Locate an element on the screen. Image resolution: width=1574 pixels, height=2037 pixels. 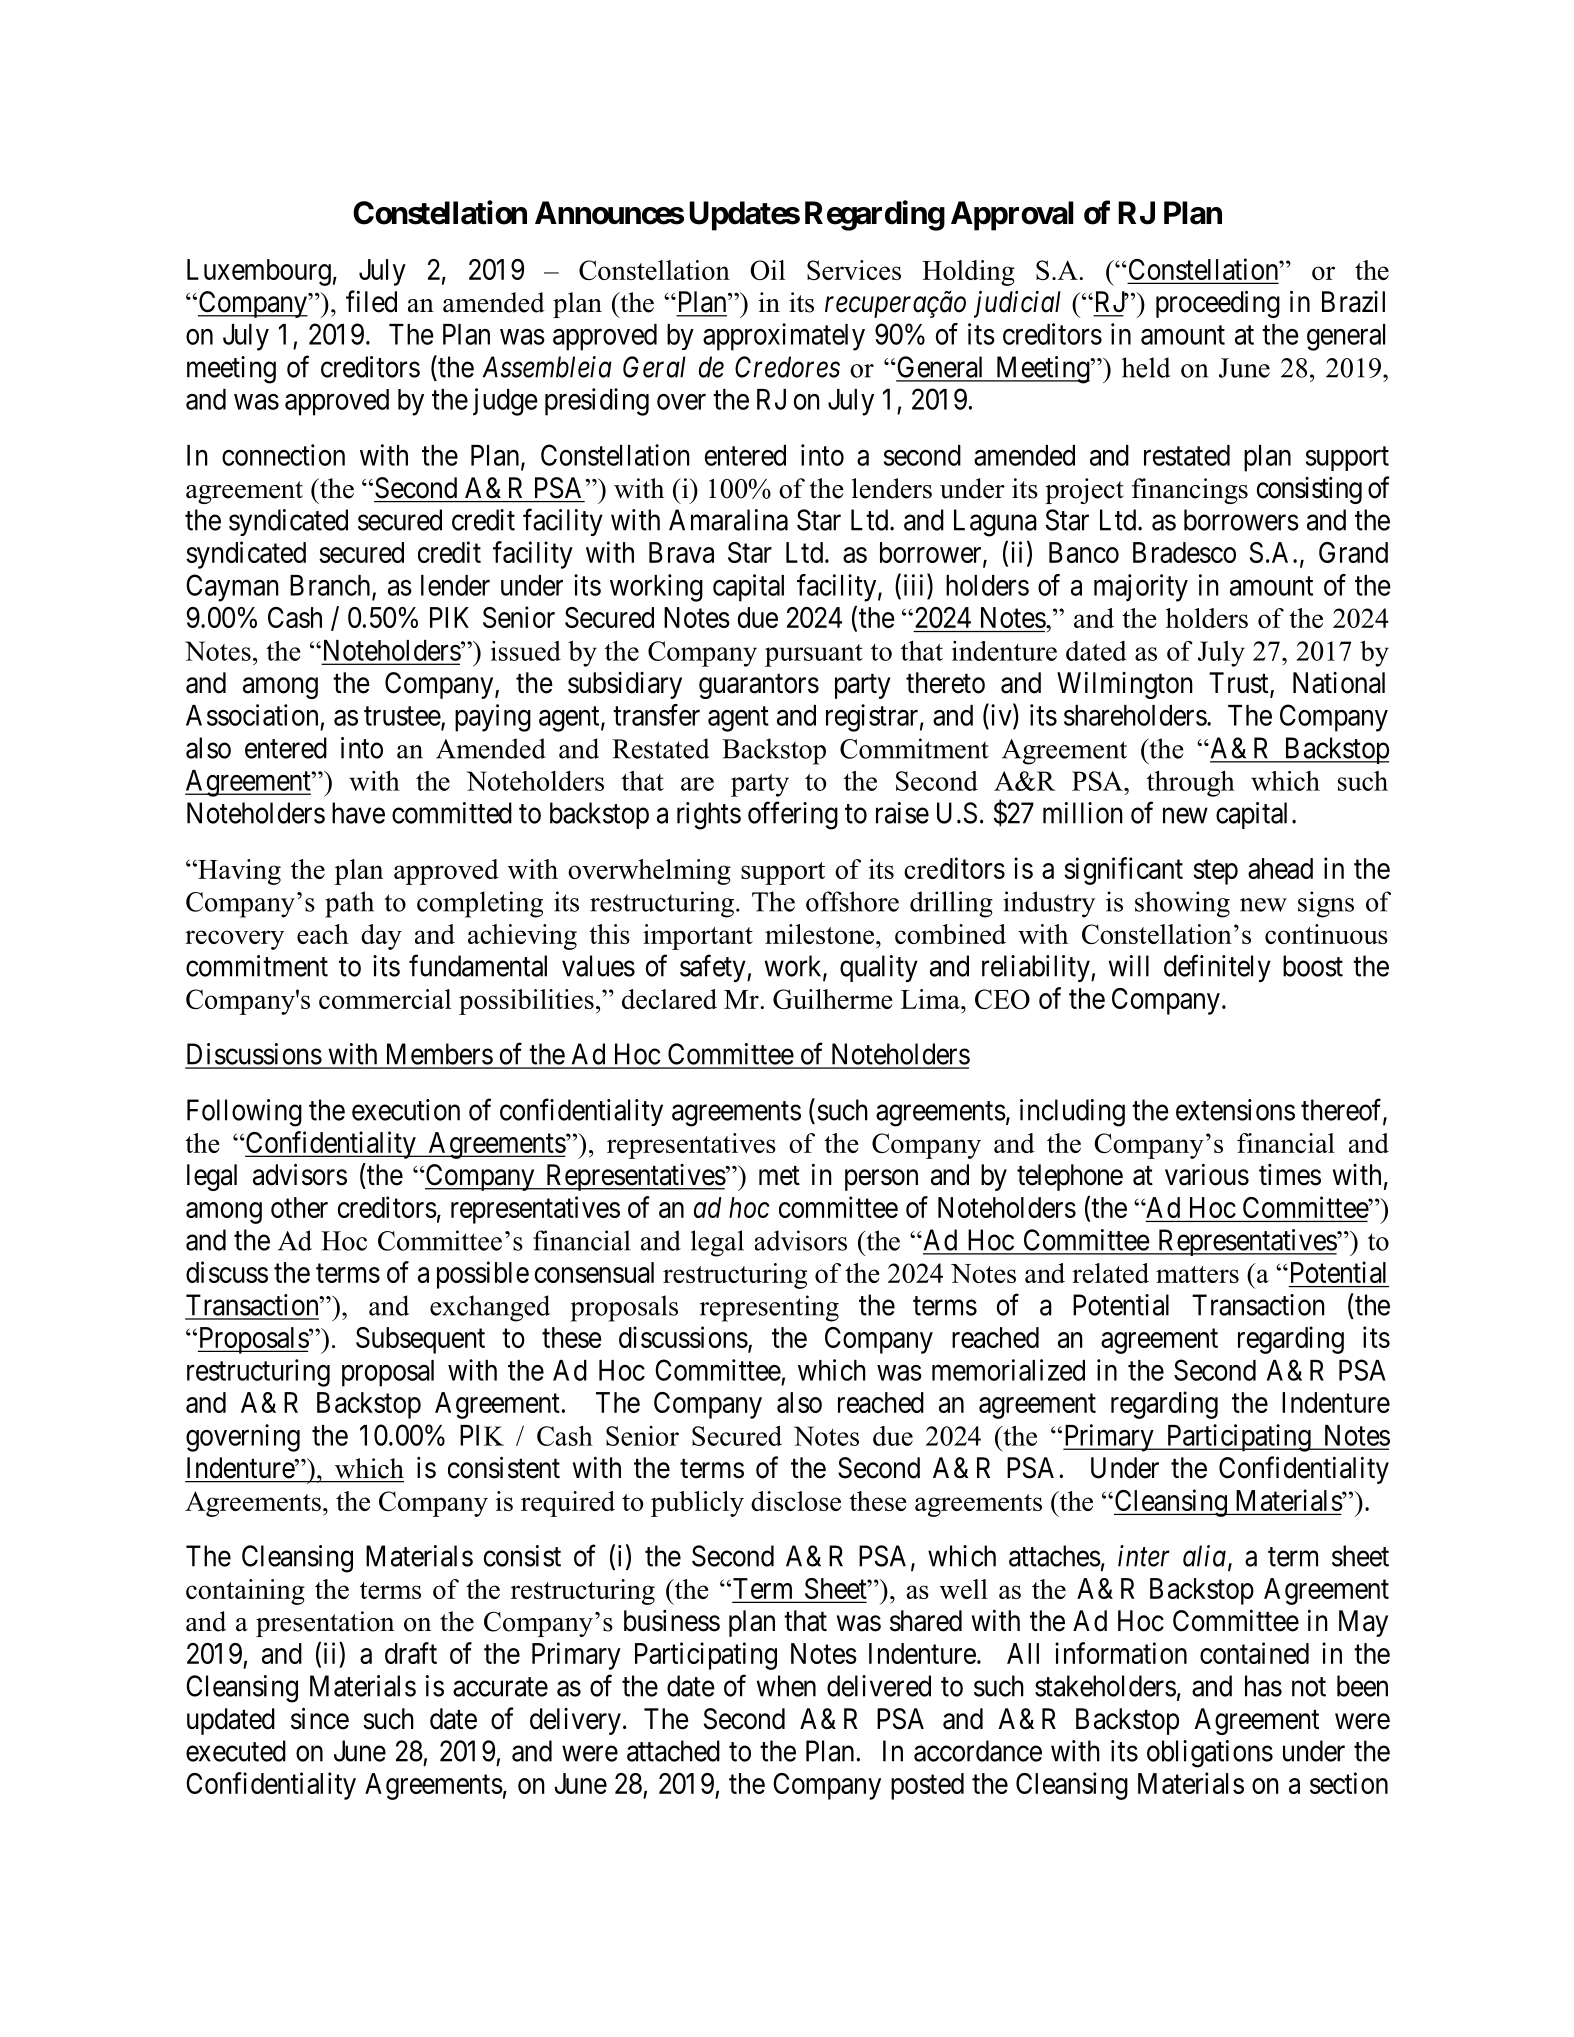
majority is located at coordinates (1141, 588).
